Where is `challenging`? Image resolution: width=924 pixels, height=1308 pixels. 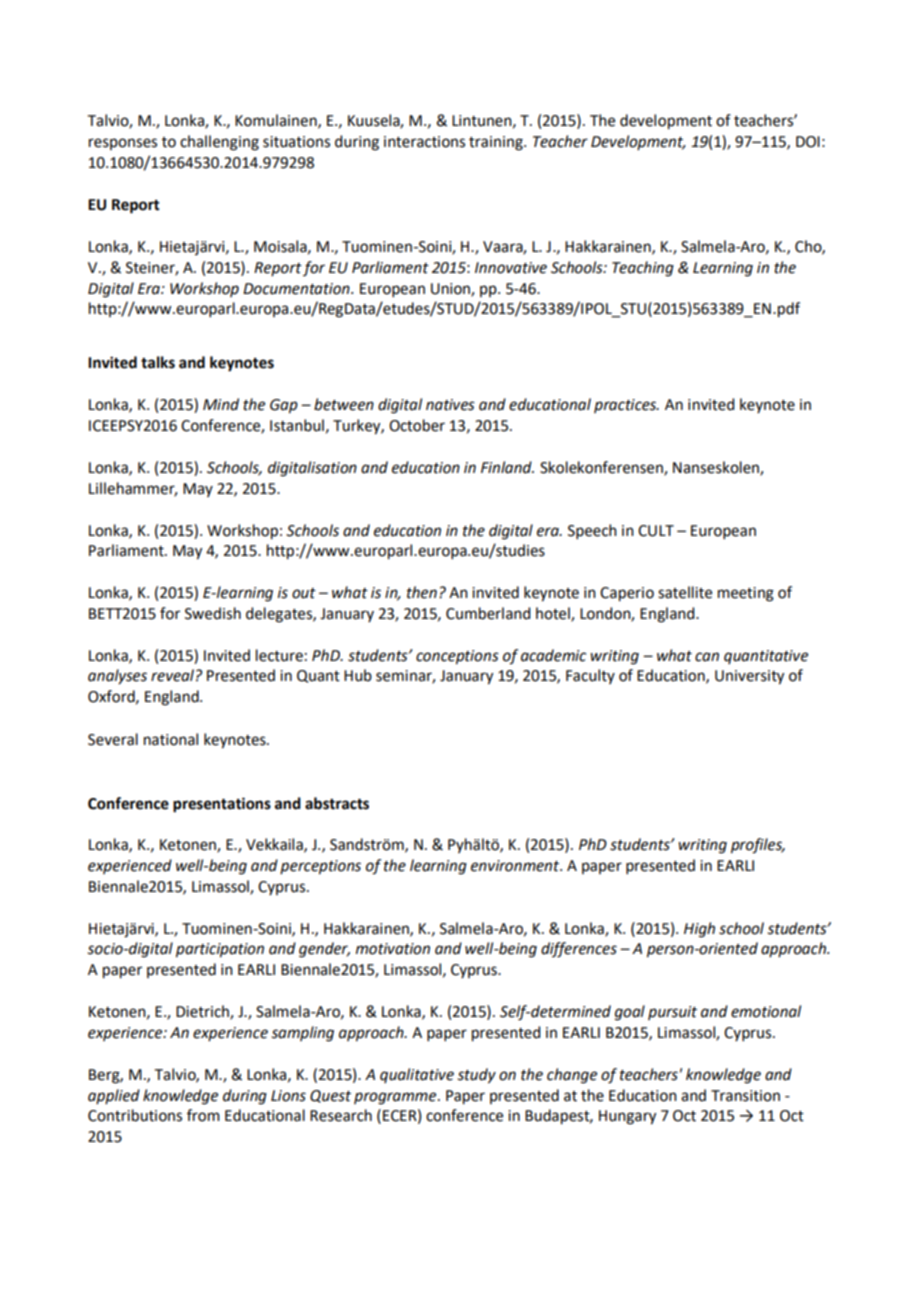 challenging is located at coordinates (219, 143).
